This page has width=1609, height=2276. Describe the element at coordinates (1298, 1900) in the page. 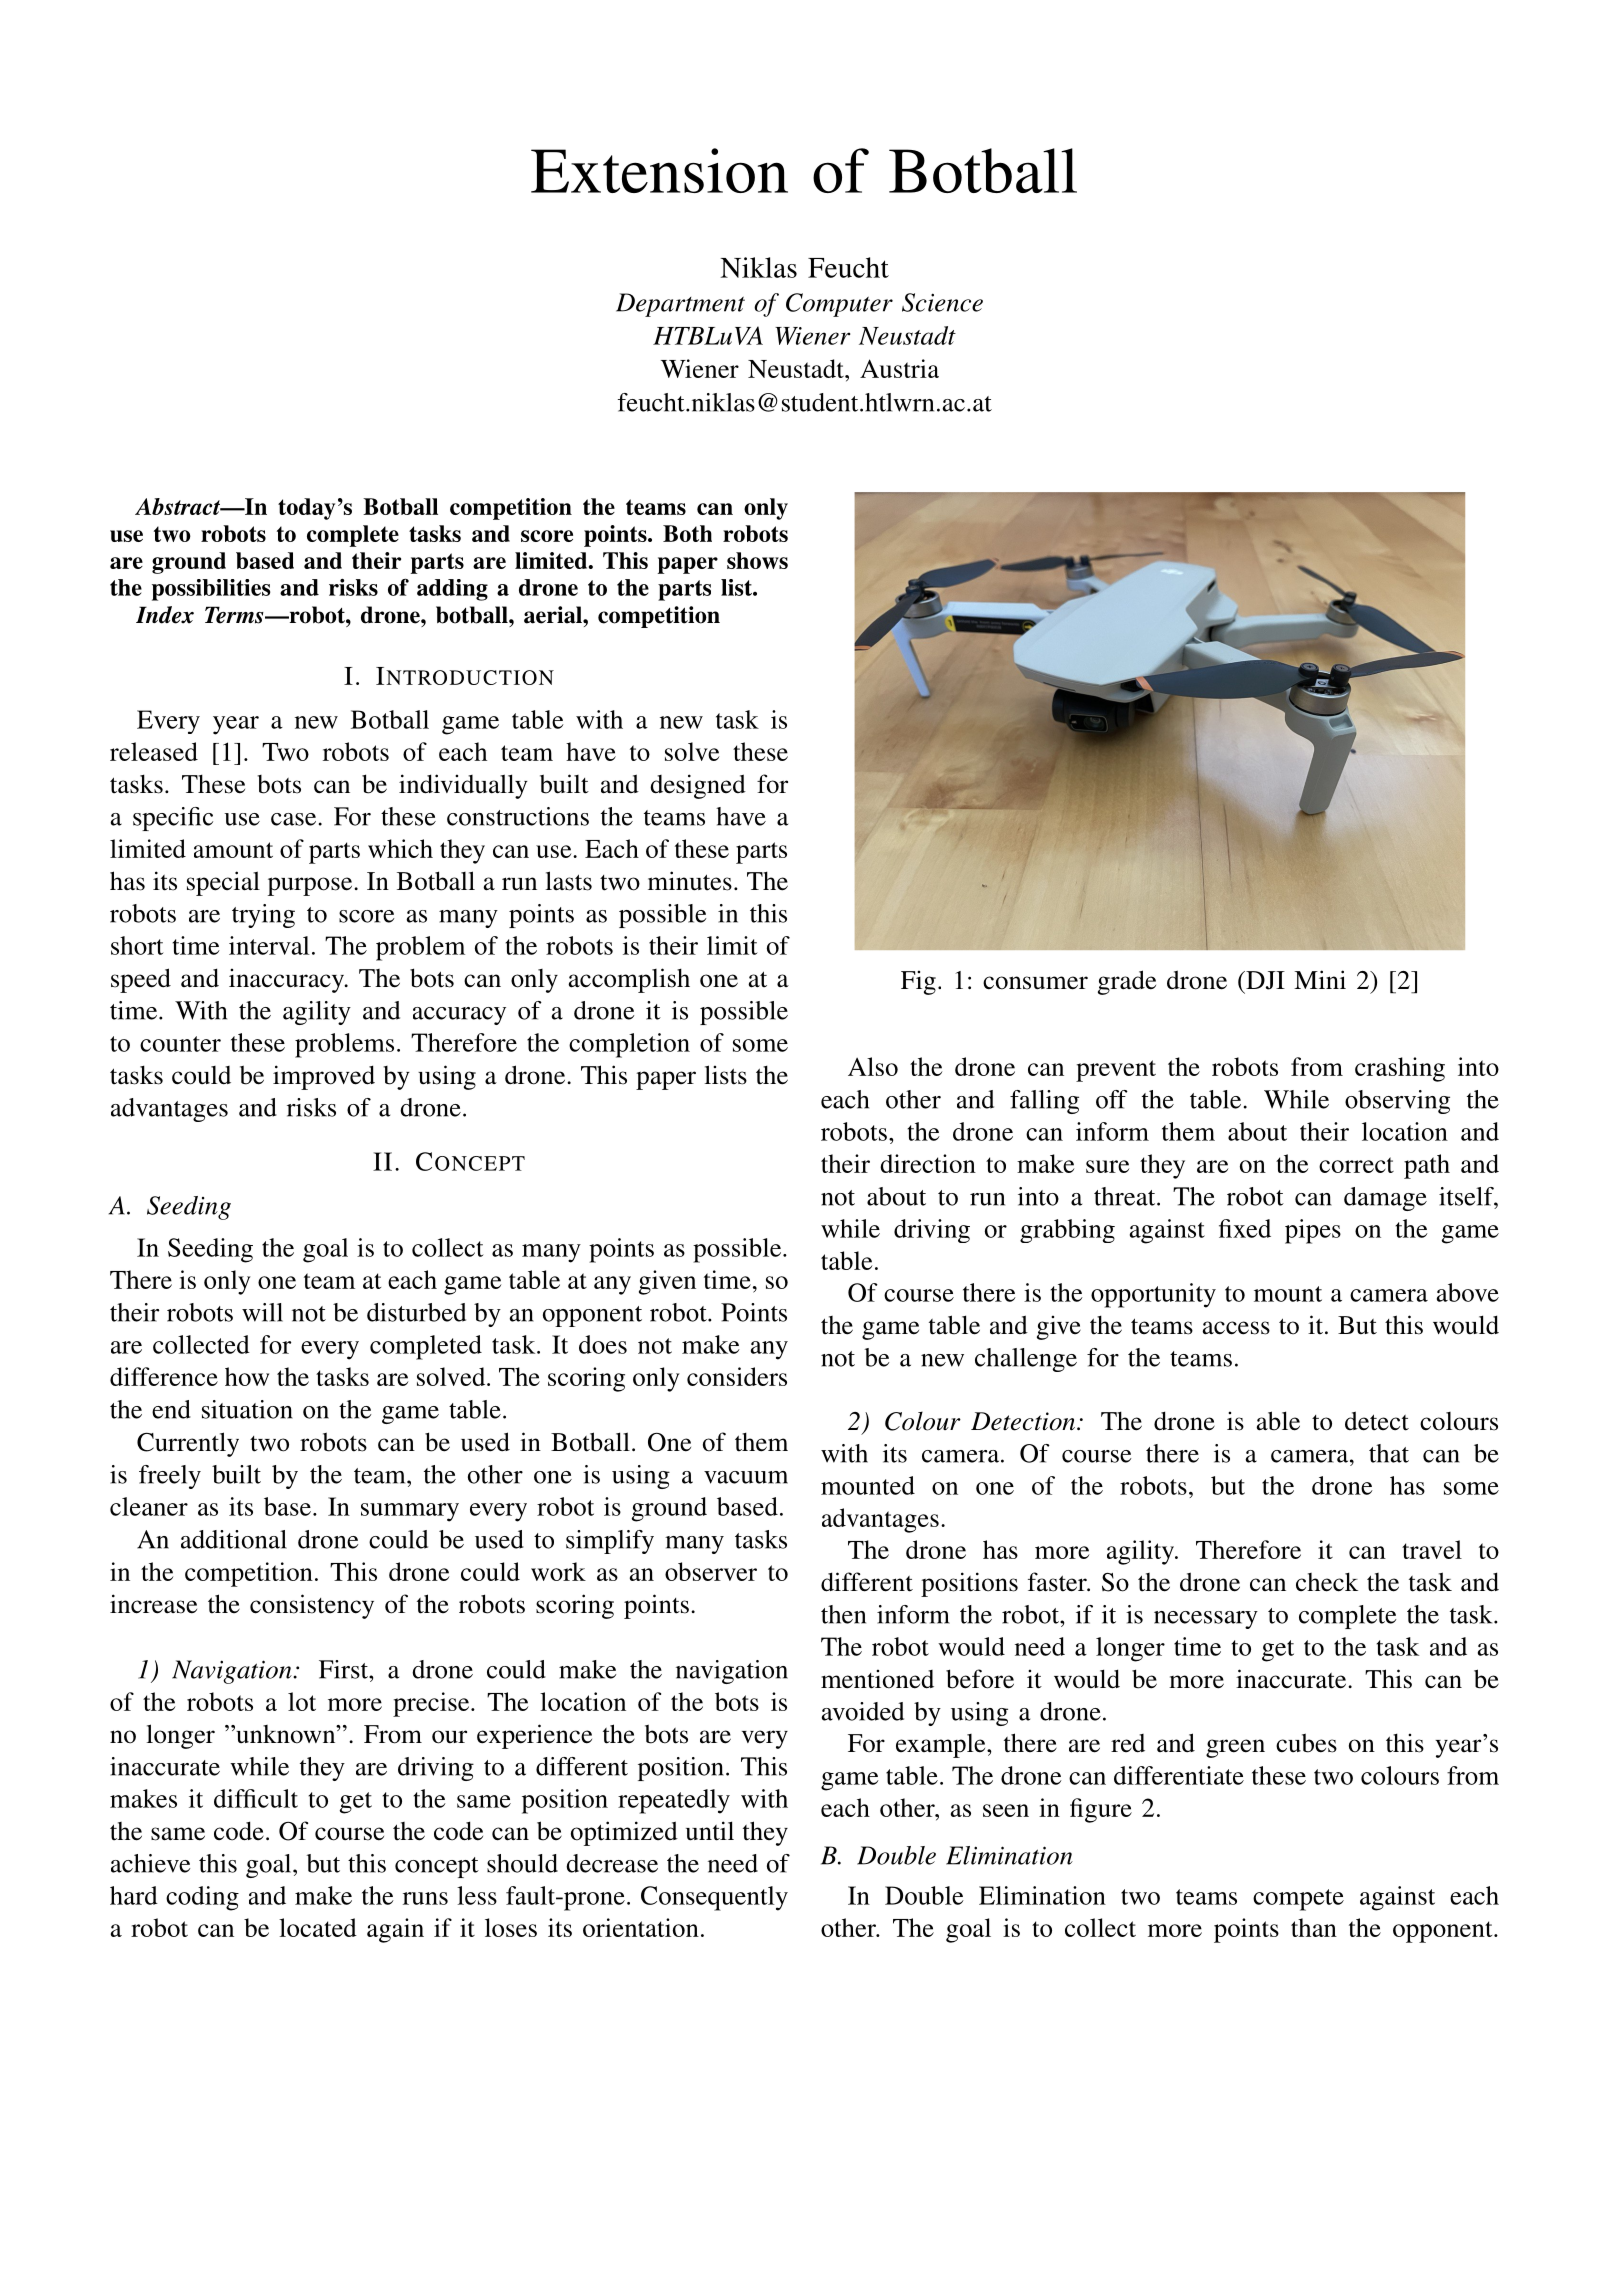

I see `compete` at that location.
